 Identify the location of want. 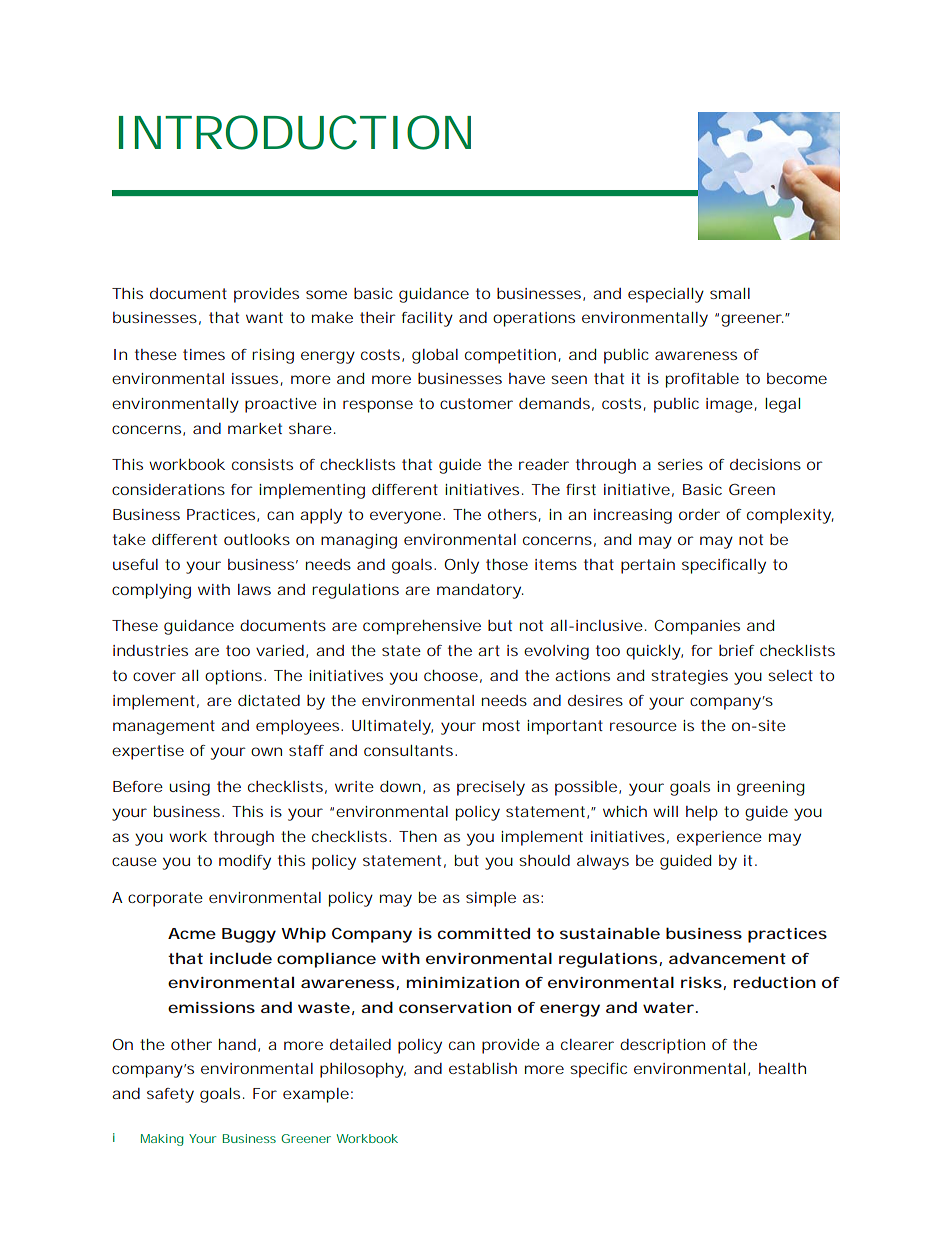
(264, 317).
